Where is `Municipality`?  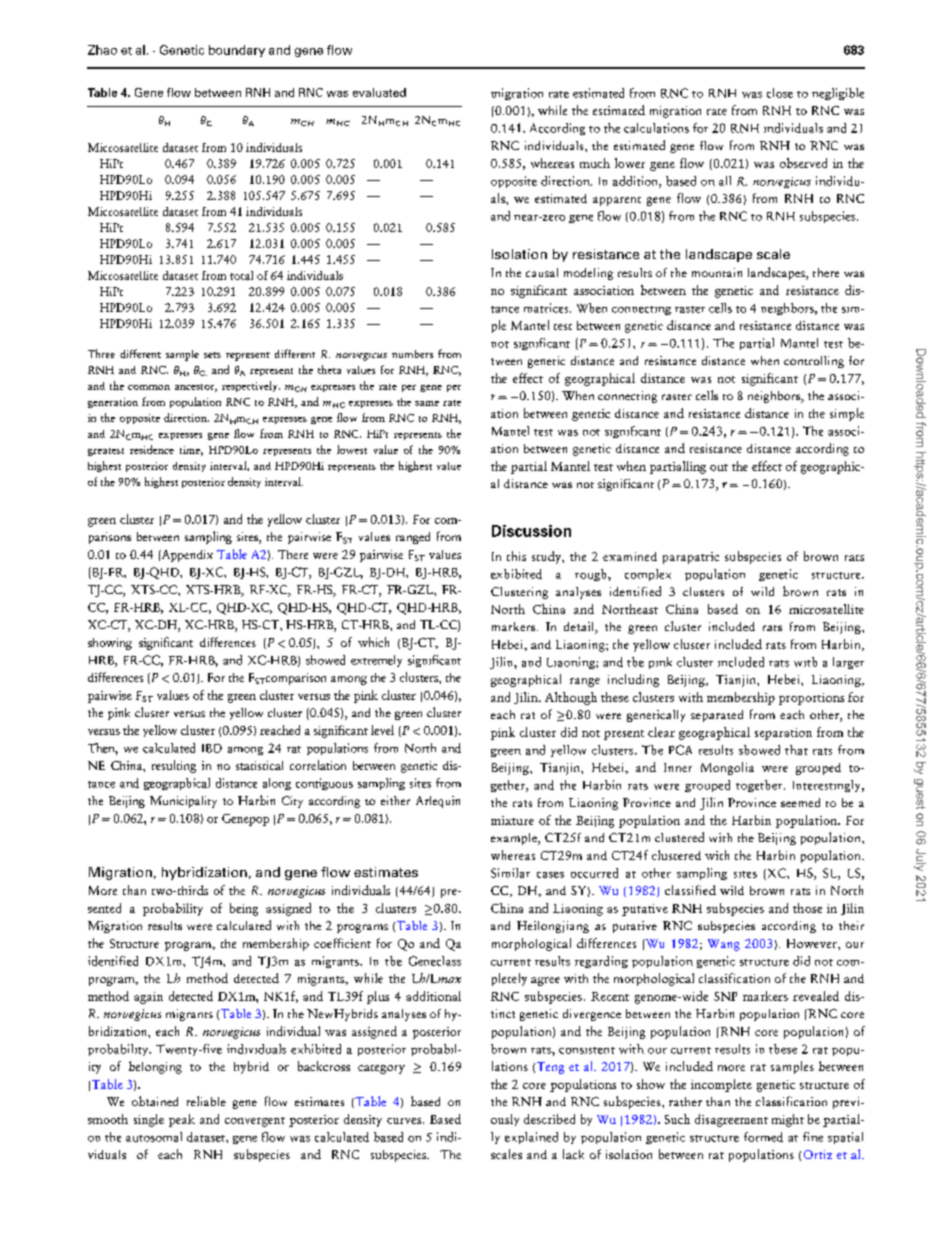 Municipality is located at coordinates (183, 802).
